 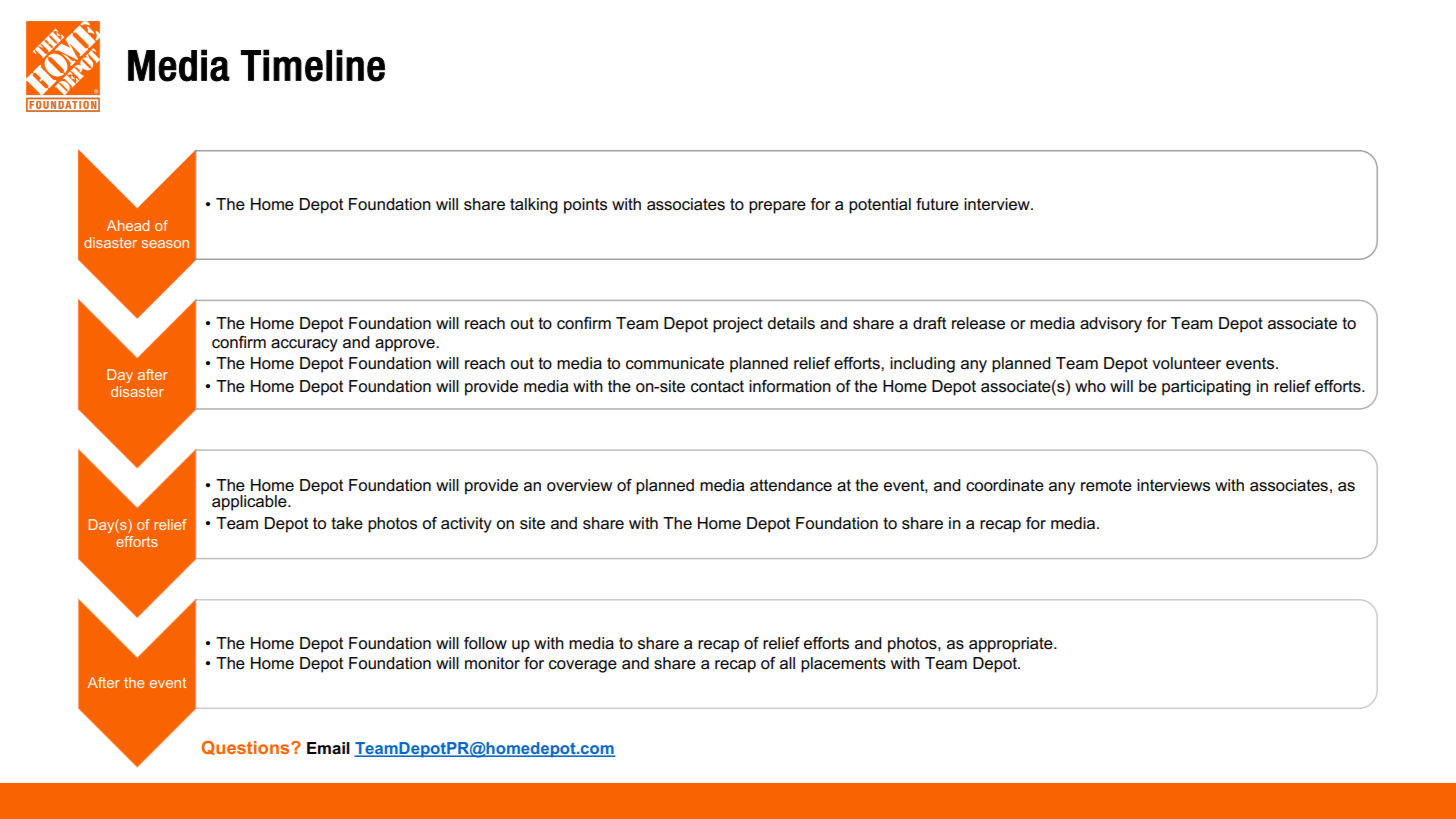 What do you see at coordinates (165, 244) in the screenshot?
I see `season` at bounding box center [165, 244].
